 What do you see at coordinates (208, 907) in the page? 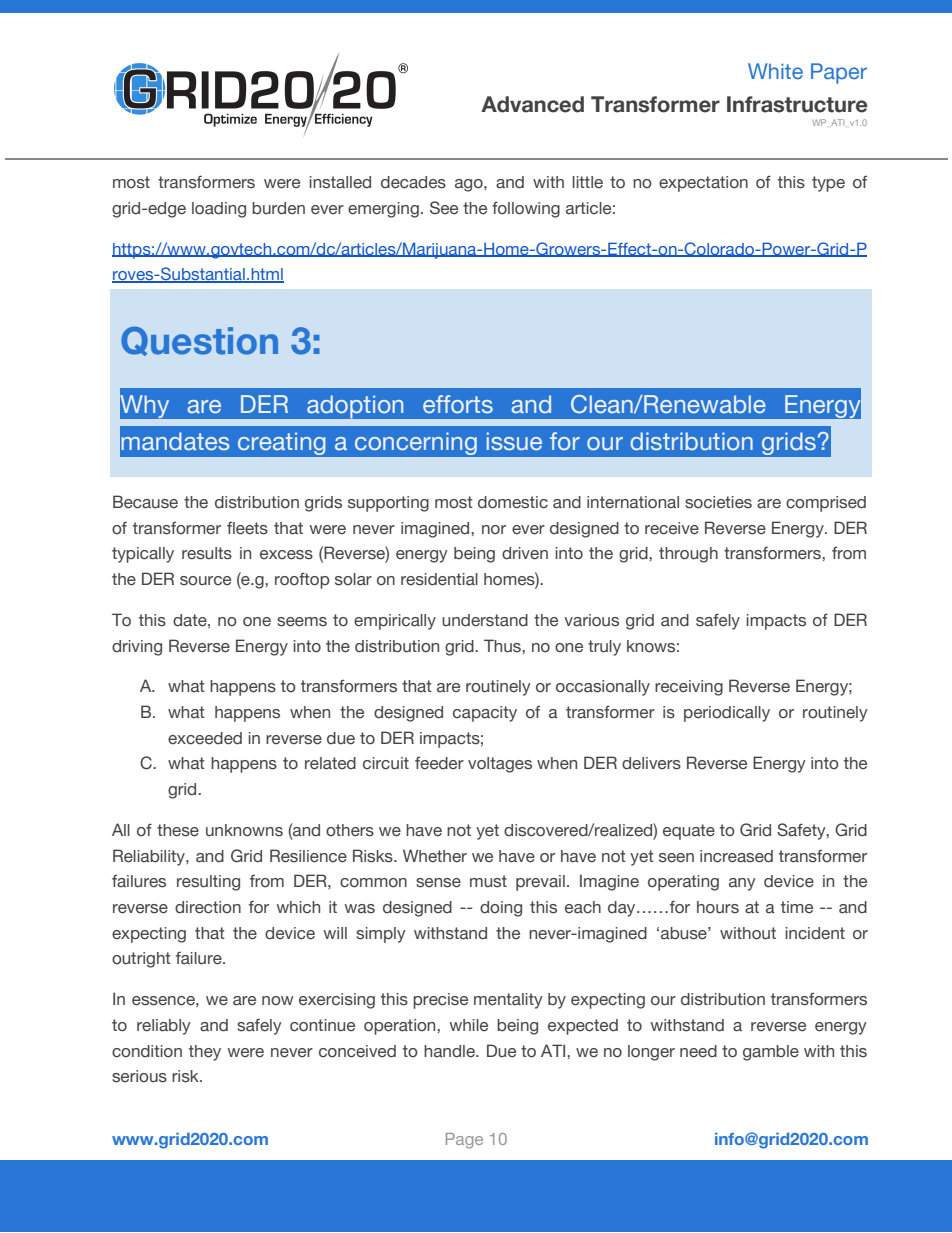
I see `direction` at bounding box center [208, 907].
